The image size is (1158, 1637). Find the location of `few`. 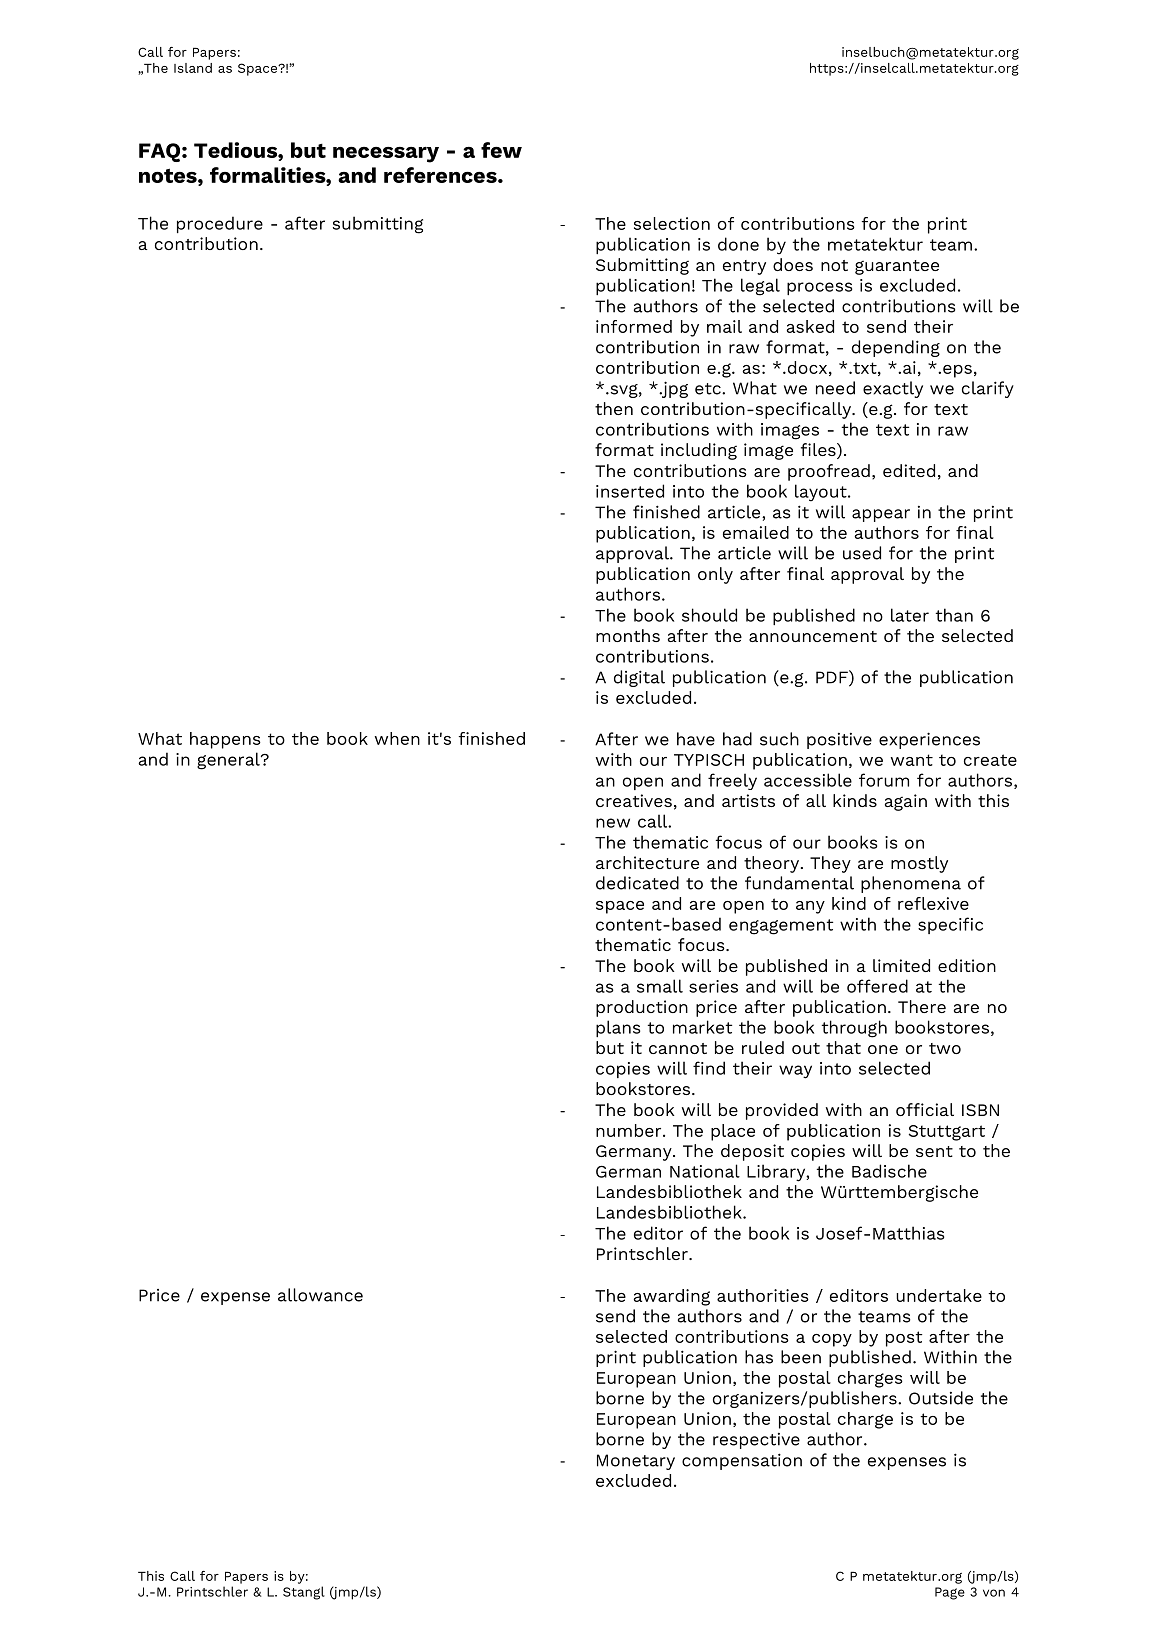

few is located at coordinates (501, 150).
